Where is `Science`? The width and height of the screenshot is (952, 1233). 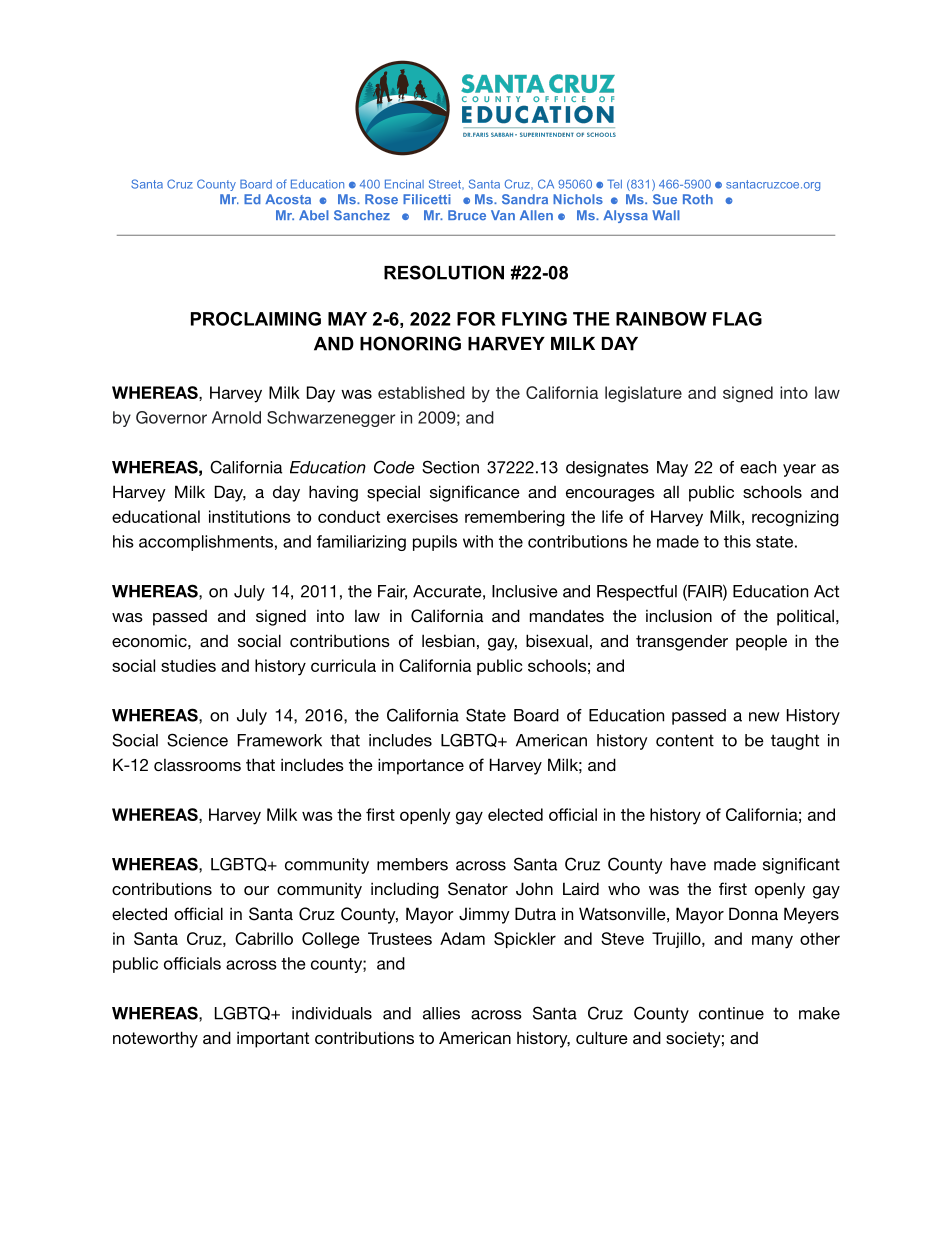 Science is located at coordinates (197, 740).
